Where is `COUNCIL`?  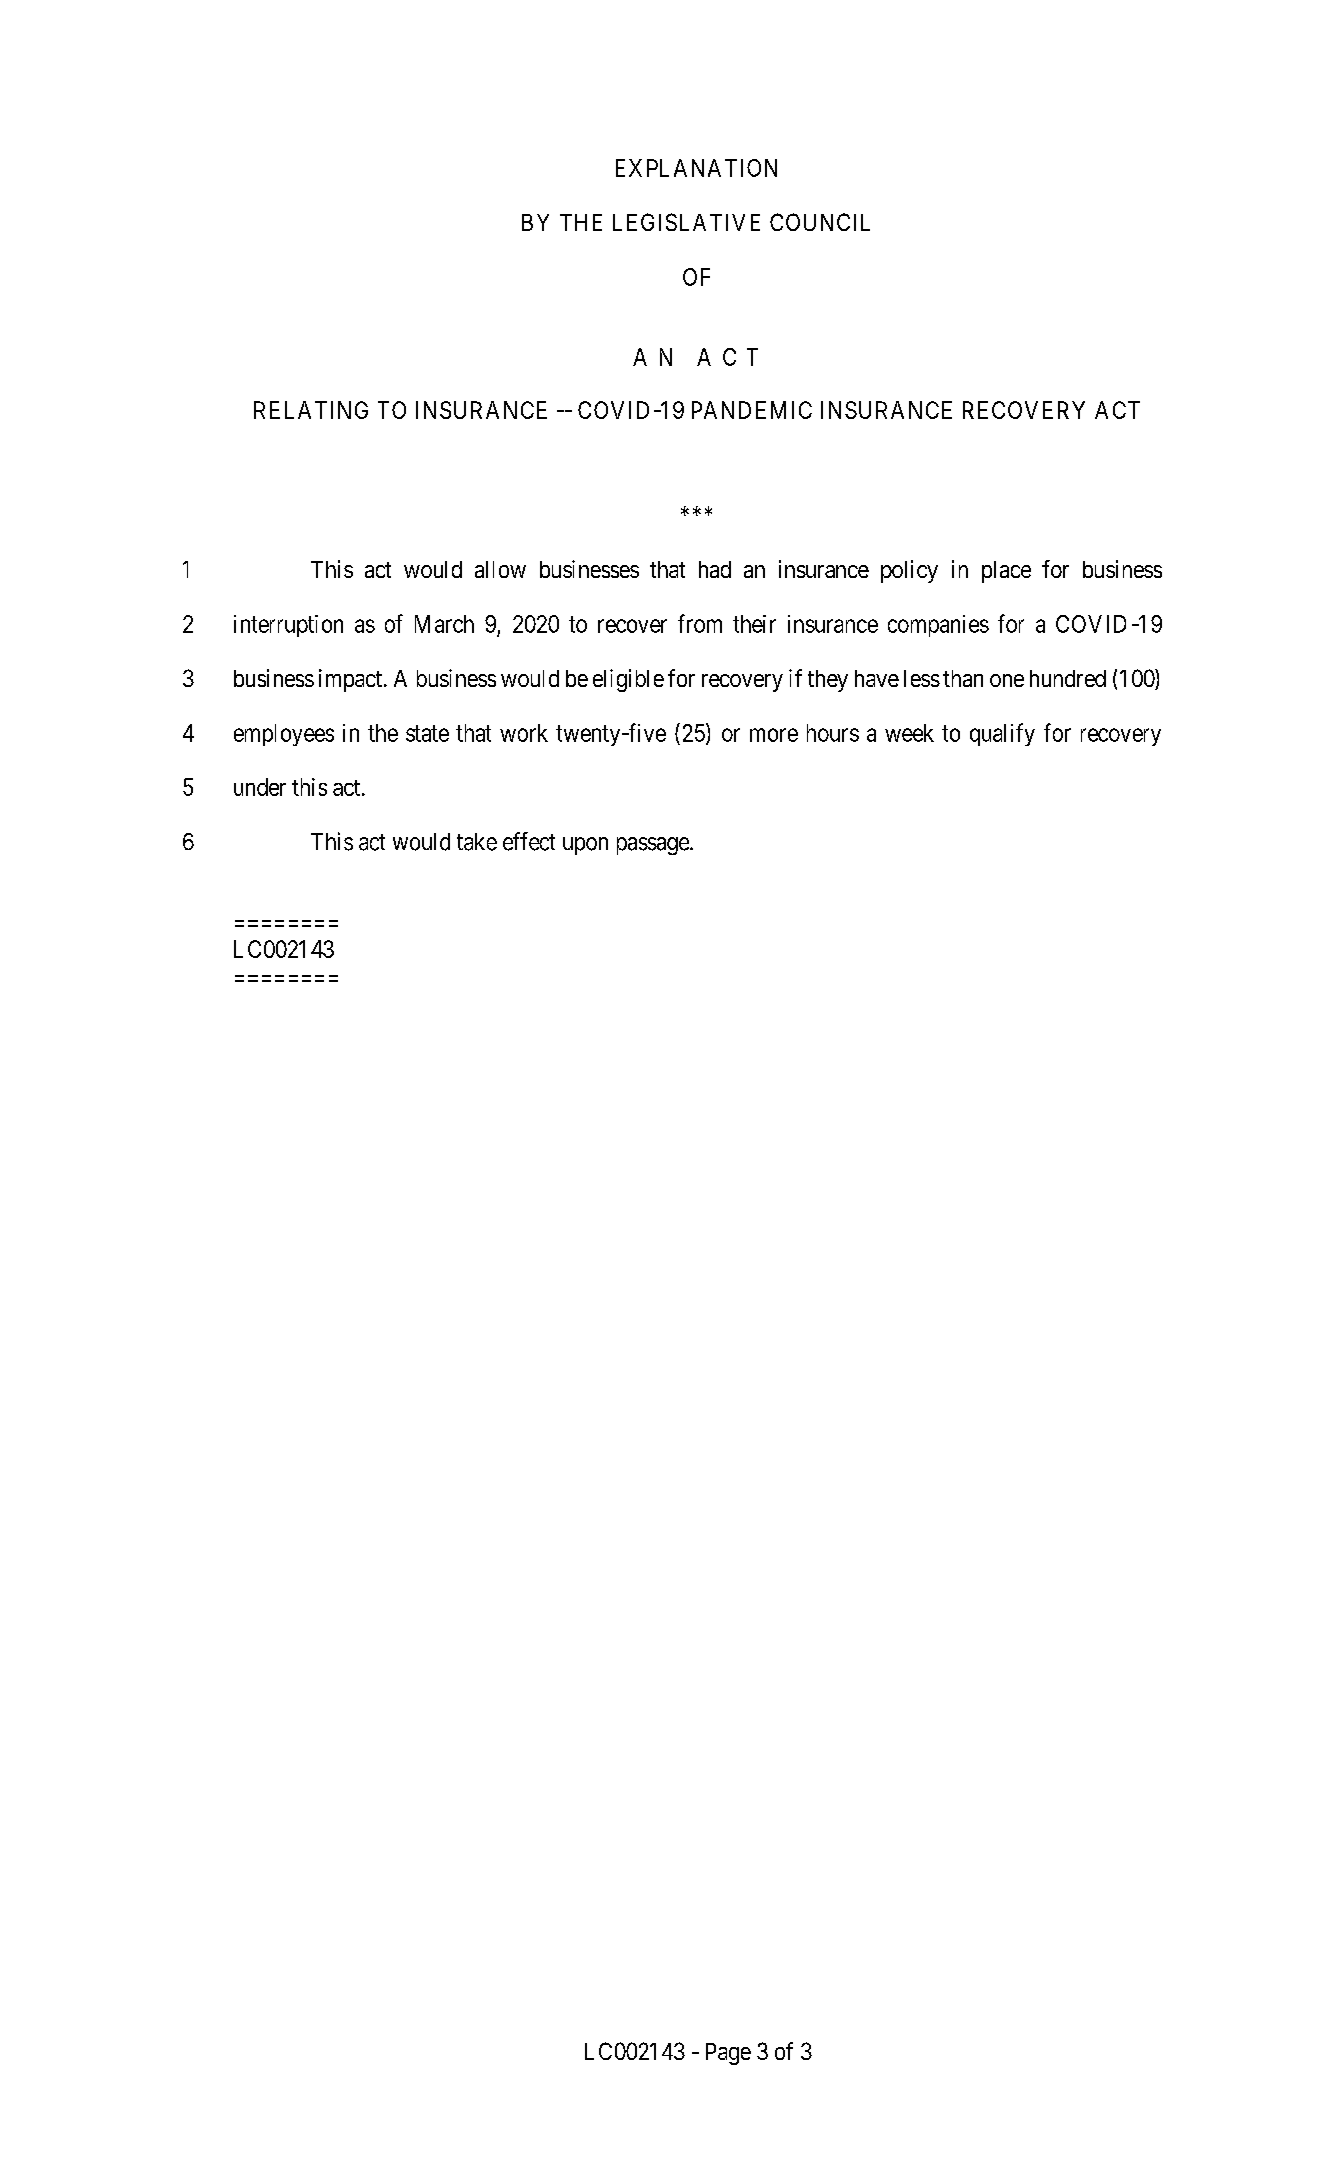 COUNCIL is located at coordinates (820, 222).
